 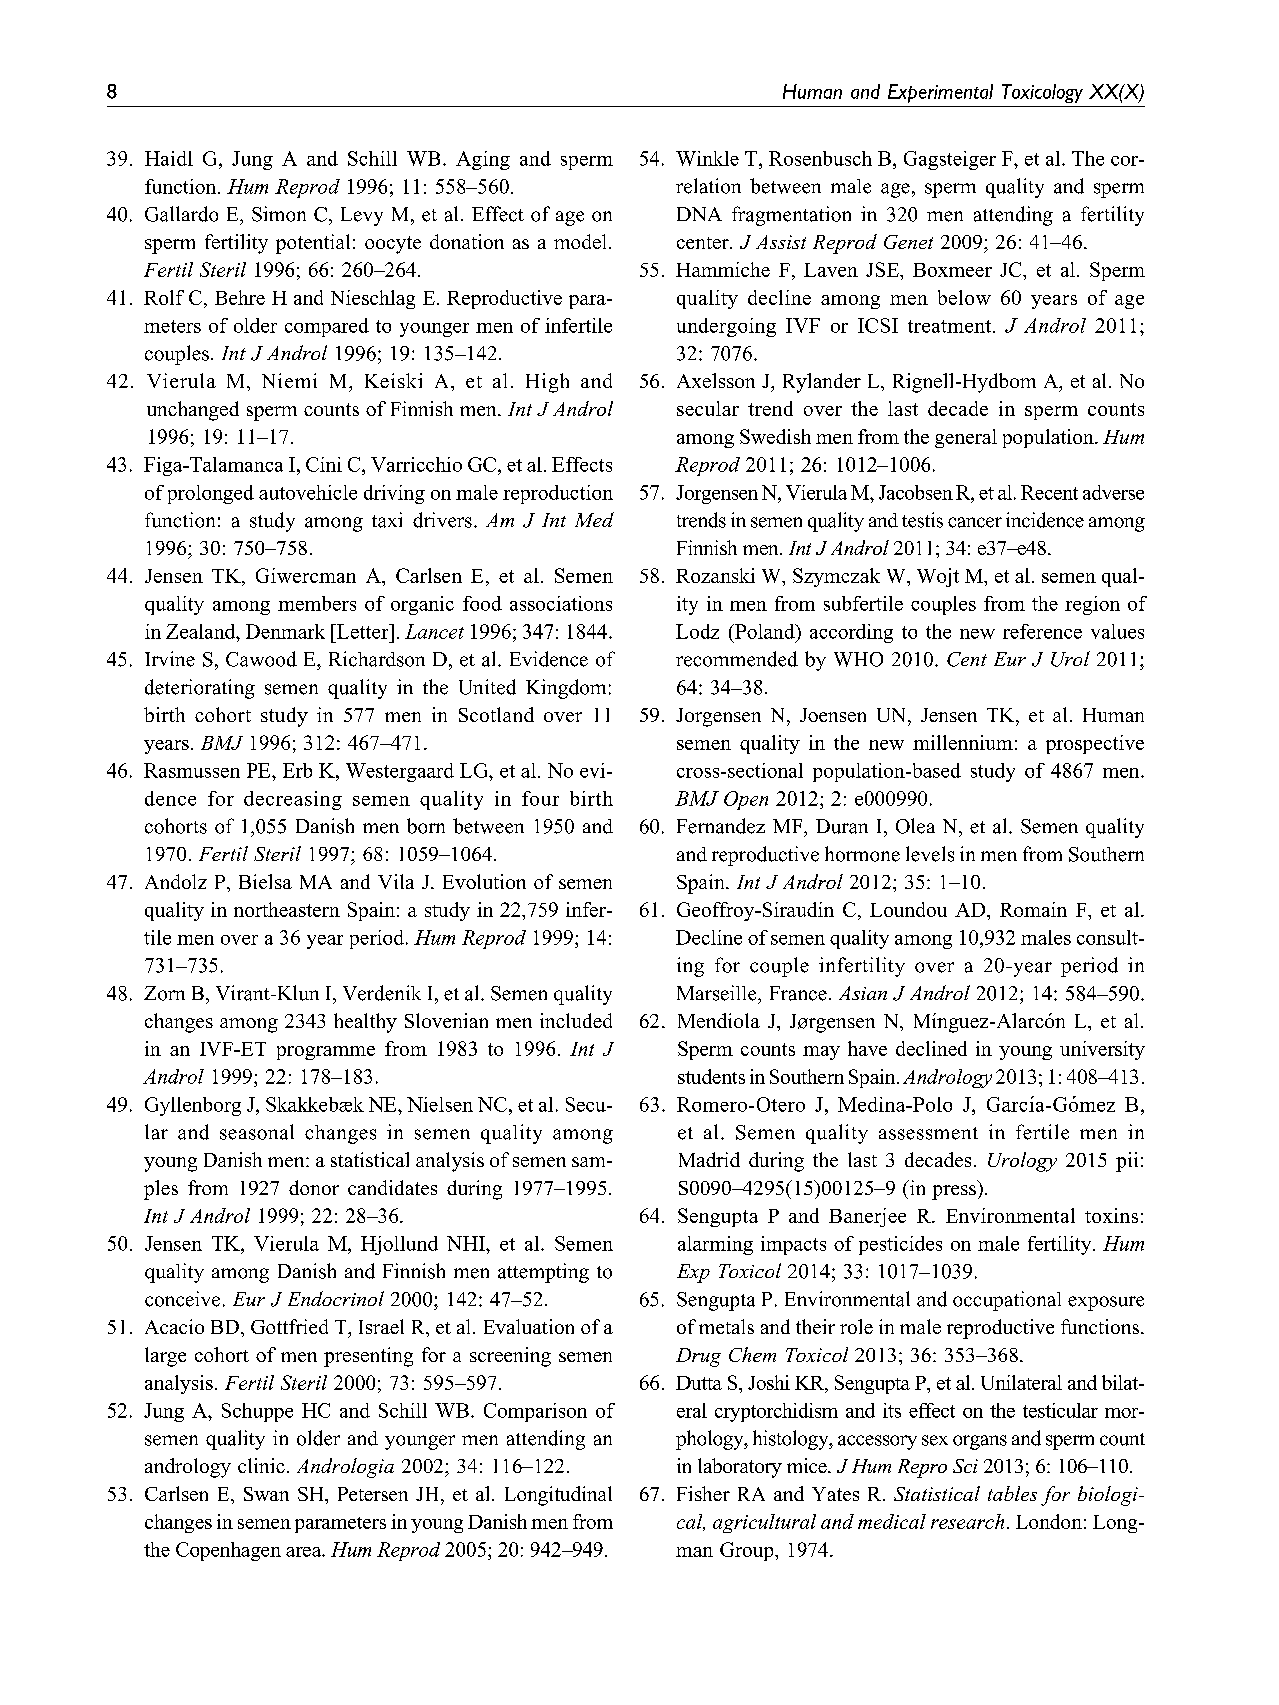 I want to click on included, so click(x=576, y=1020).
